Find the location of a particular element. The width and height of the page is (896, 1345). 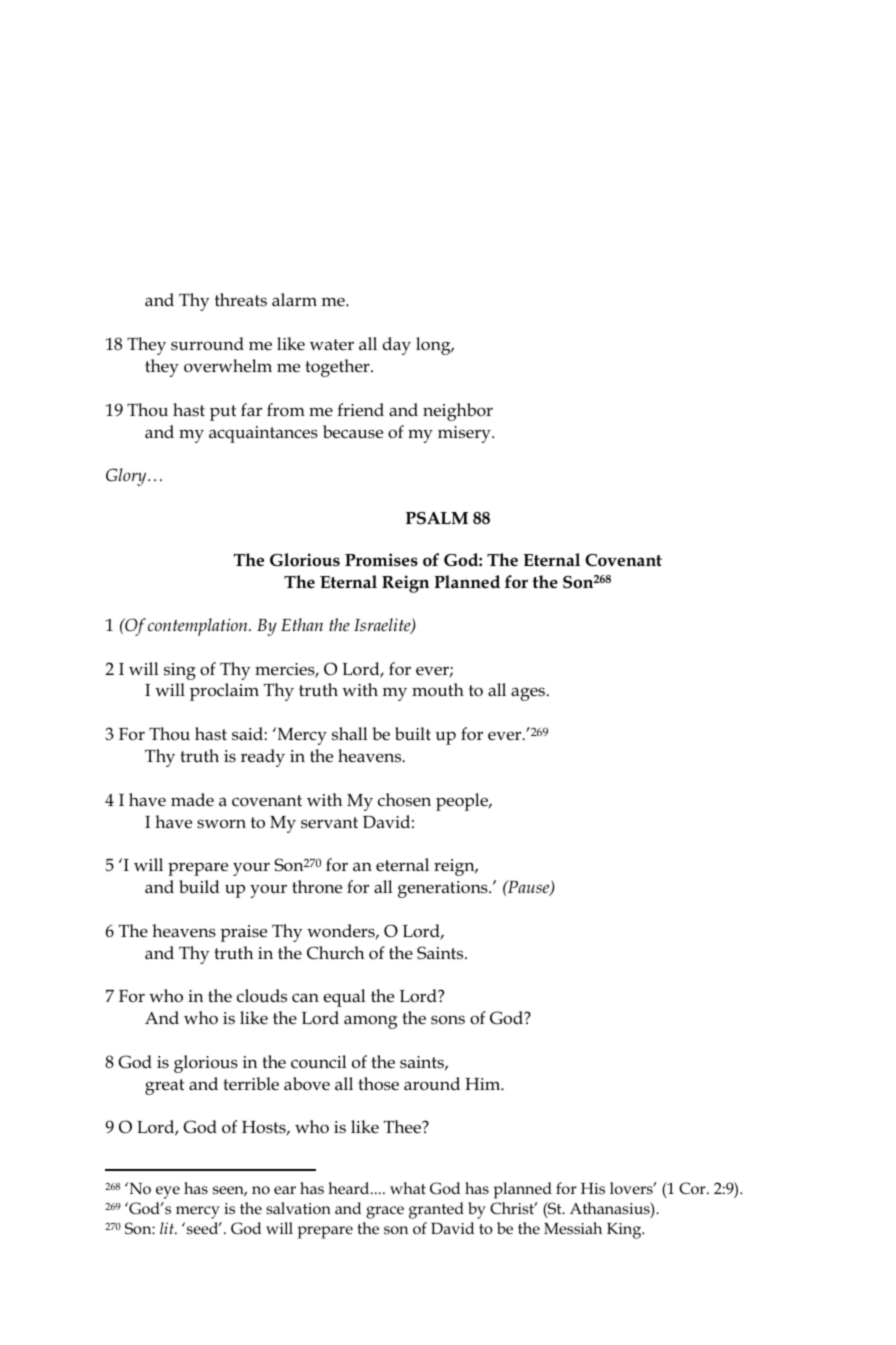

what is located at coordinates (408, 1188).
